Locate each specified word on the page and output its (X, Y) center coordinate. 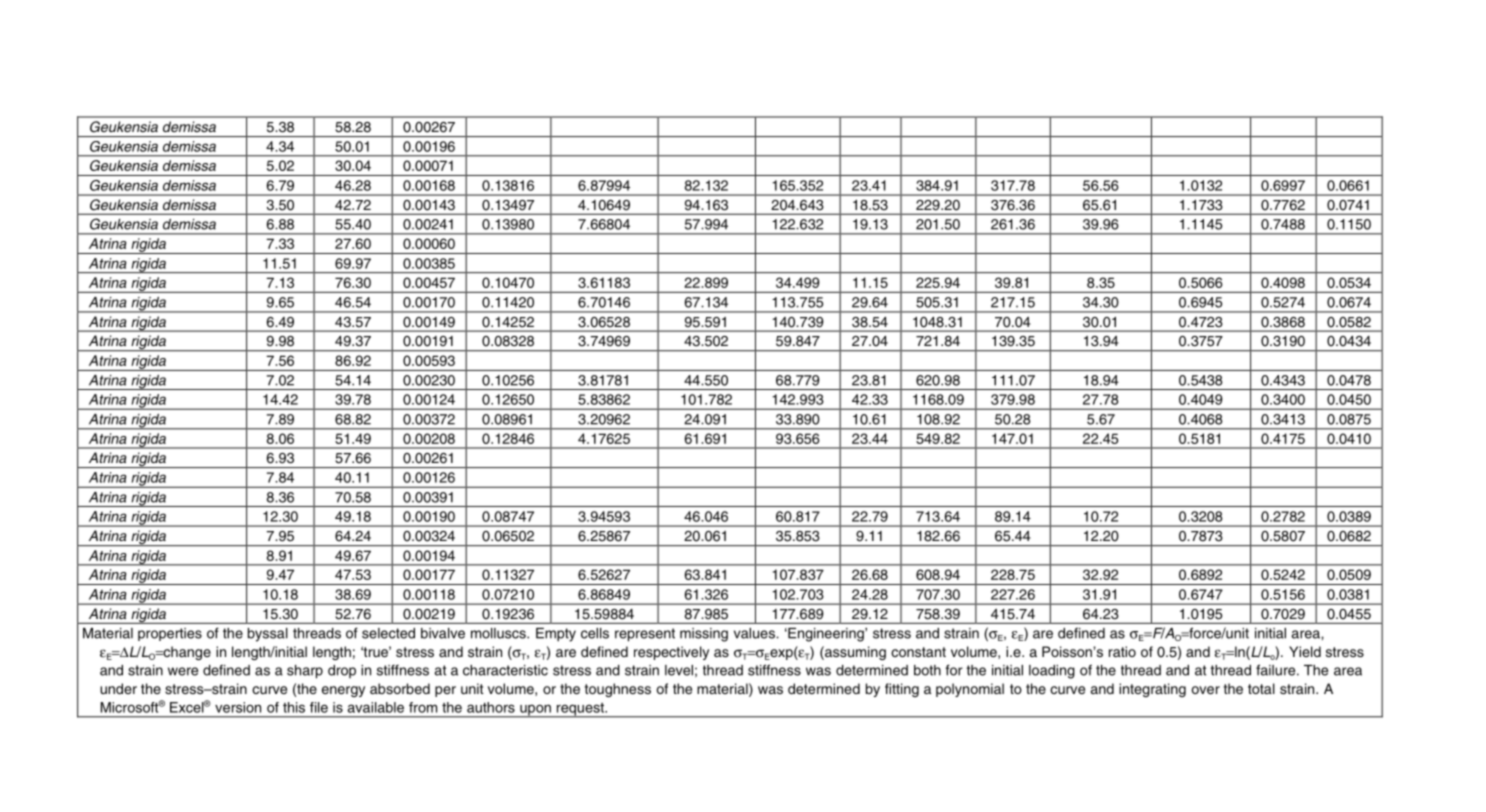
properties (170, 634)
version (238, 707)
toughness (618, 690)
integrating (1152, 690)
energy (343, 691)
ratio (1122, 651)
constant (918, 652)
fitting (902, 690)
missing (704, 635)
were (183, 671)
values (755, 633)
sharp (305, 672)
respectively (671, 653)
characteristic (505, 670)
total (1261, 688)
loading (1052, 672)
